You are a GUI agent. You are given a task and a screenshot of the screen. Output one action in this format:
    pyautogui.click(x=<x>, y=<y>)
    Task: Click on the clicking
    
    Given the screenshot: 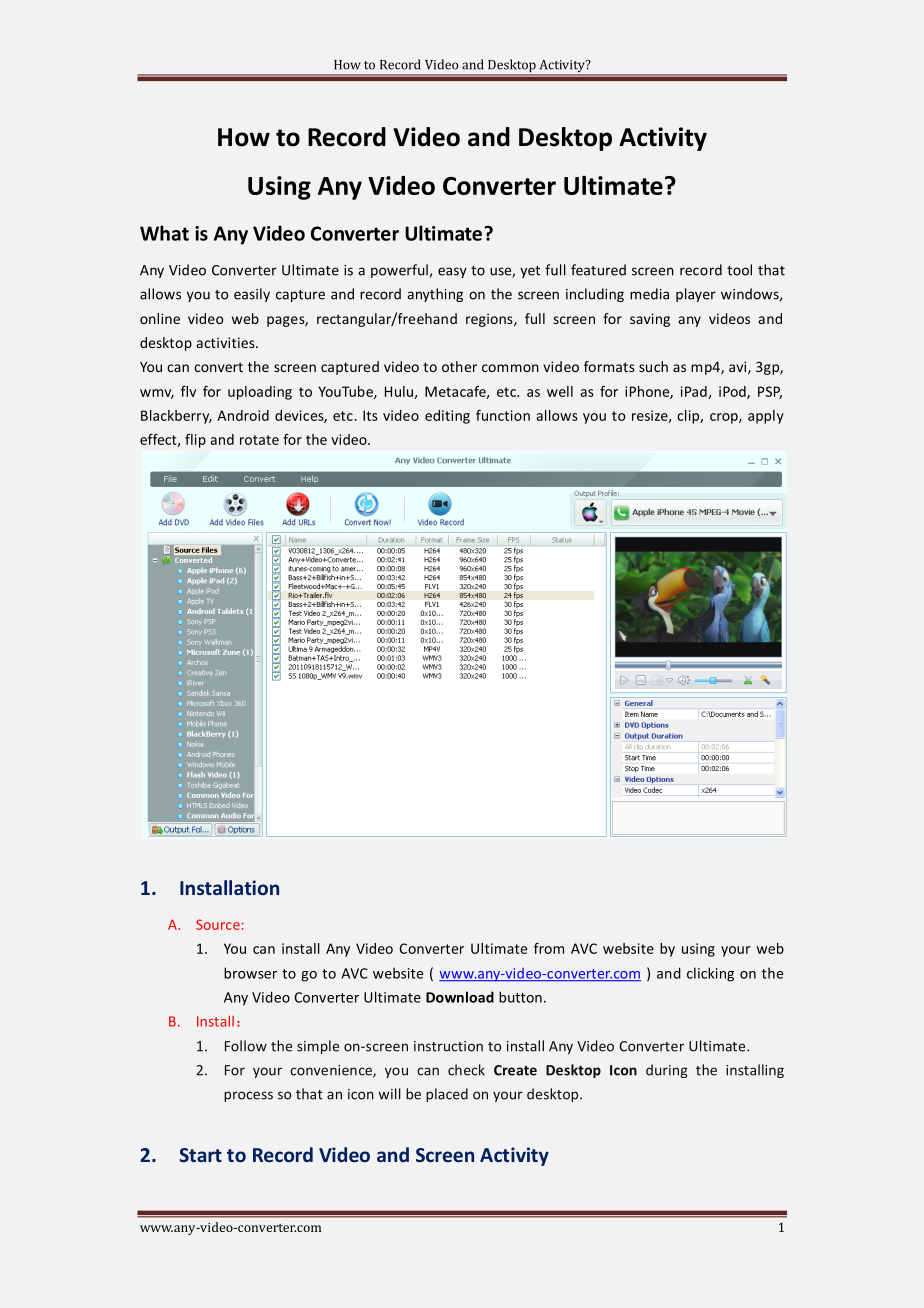 What is the action you would take?
    pyautogui.click(x=710, y=974)
